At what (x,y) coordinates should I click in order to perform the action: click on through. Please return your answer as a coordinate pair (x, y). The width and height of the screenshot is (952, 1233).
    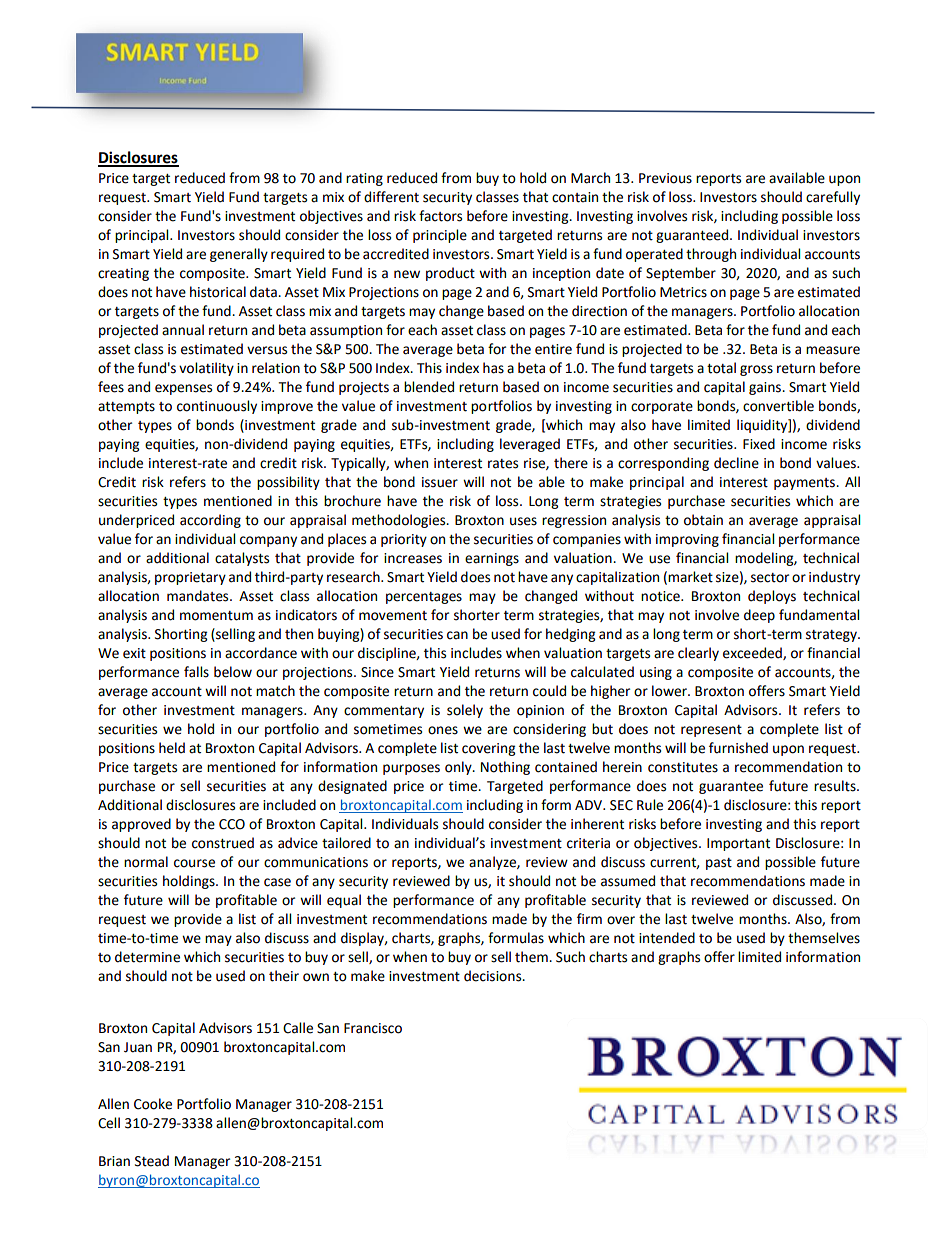
    Looking at the image, I should click on (711, 255).
